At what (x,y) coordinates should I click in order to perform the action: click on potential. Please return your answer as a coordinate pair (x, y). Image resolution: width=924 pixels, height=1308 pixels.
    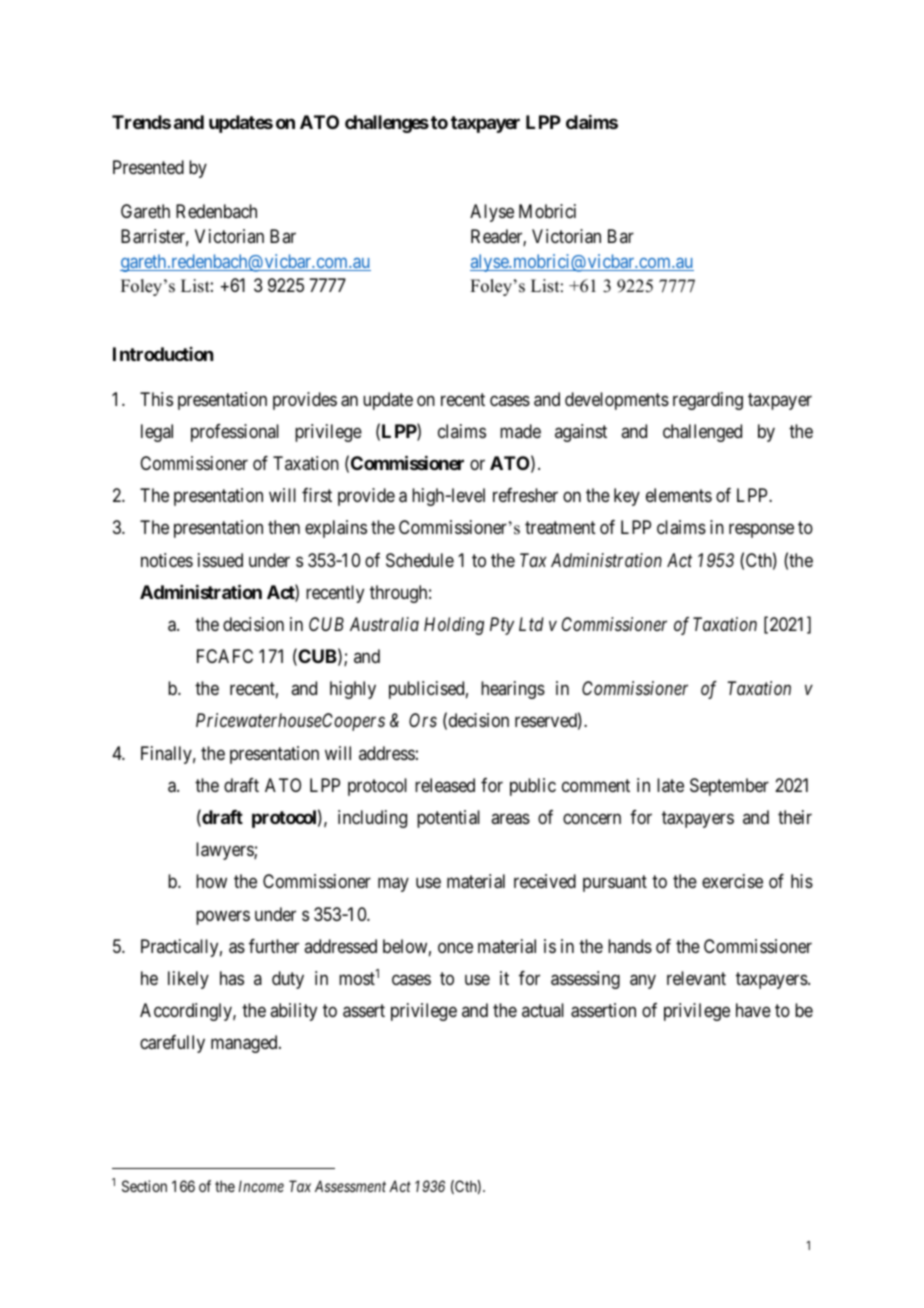
    Looking at the image, I should click on (448, 819).
